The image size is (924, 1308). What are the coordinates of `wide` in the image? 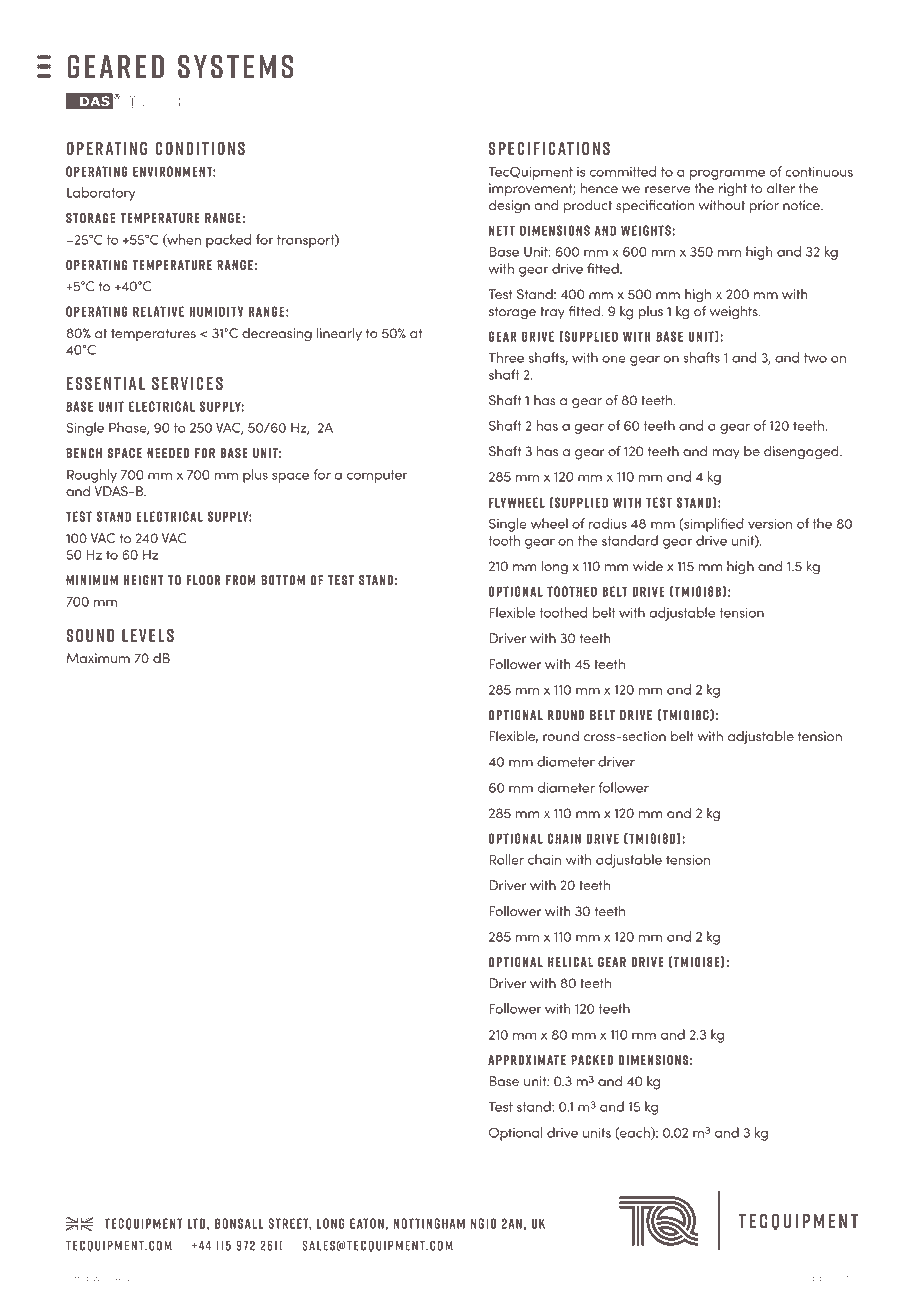 It's located at (648, 566).
